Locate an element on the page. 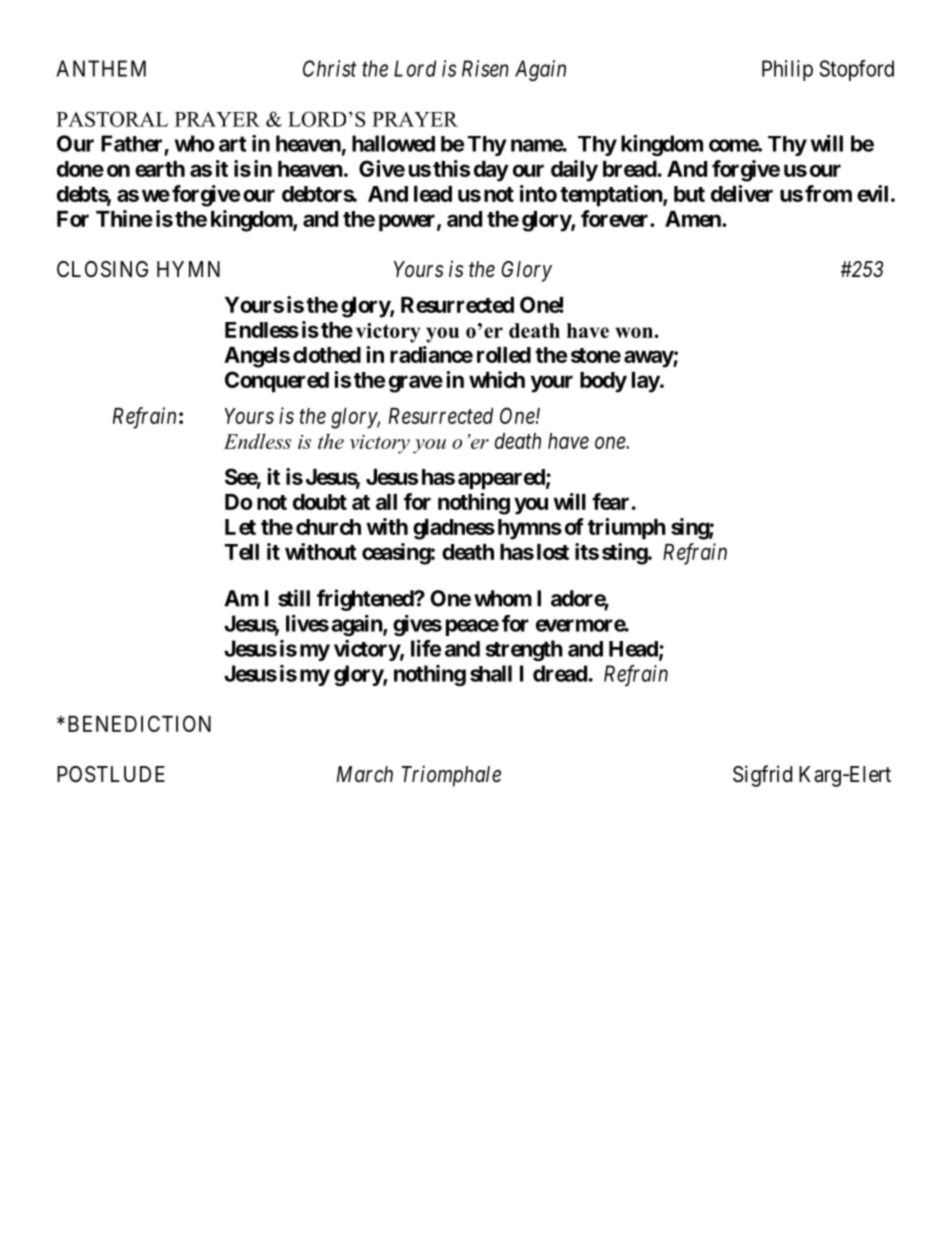 The image size is (952, 1233). Risen is located at coordinates (485, 68).
